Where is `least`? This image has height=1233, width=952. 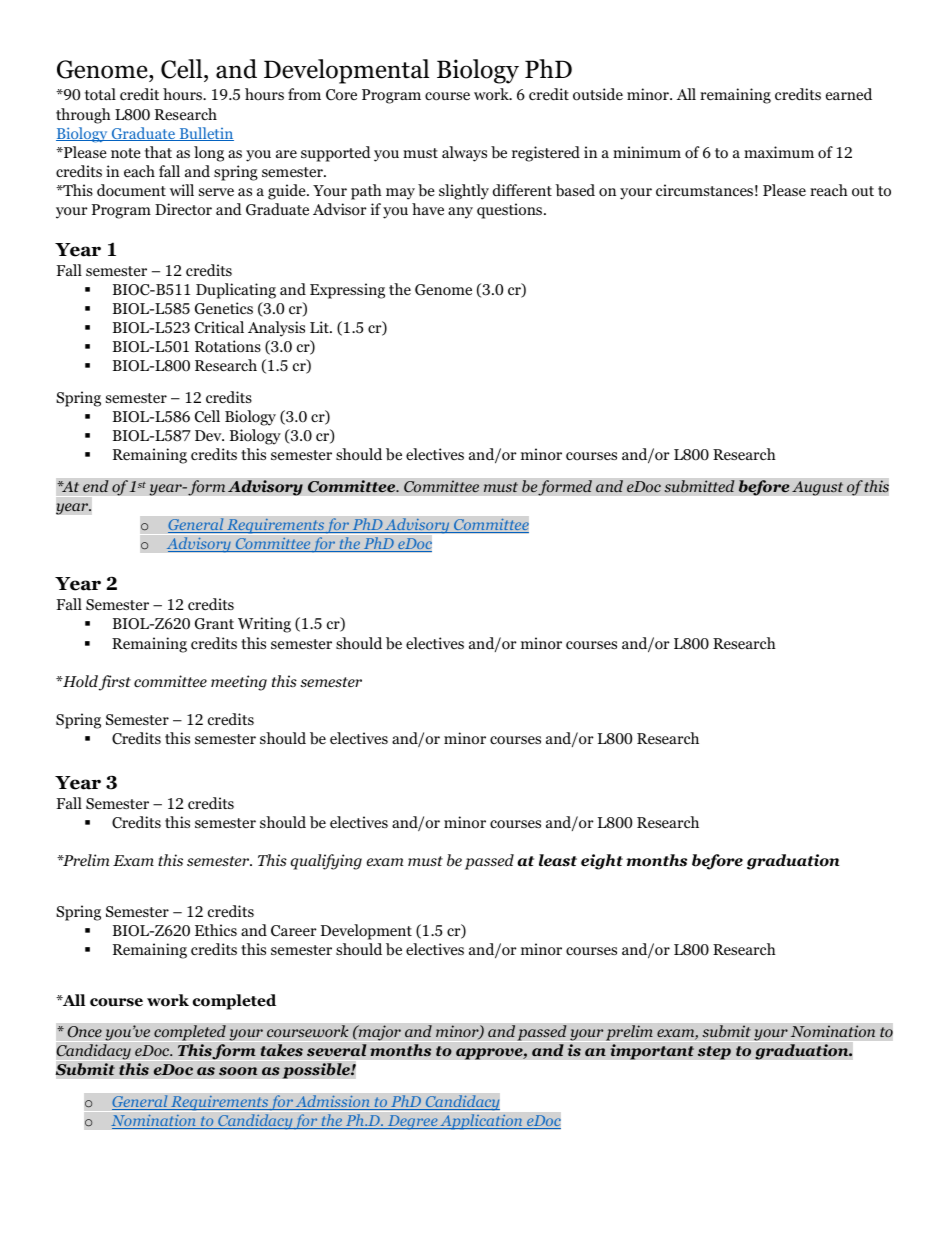
least is located at coordinates (558, 860).
